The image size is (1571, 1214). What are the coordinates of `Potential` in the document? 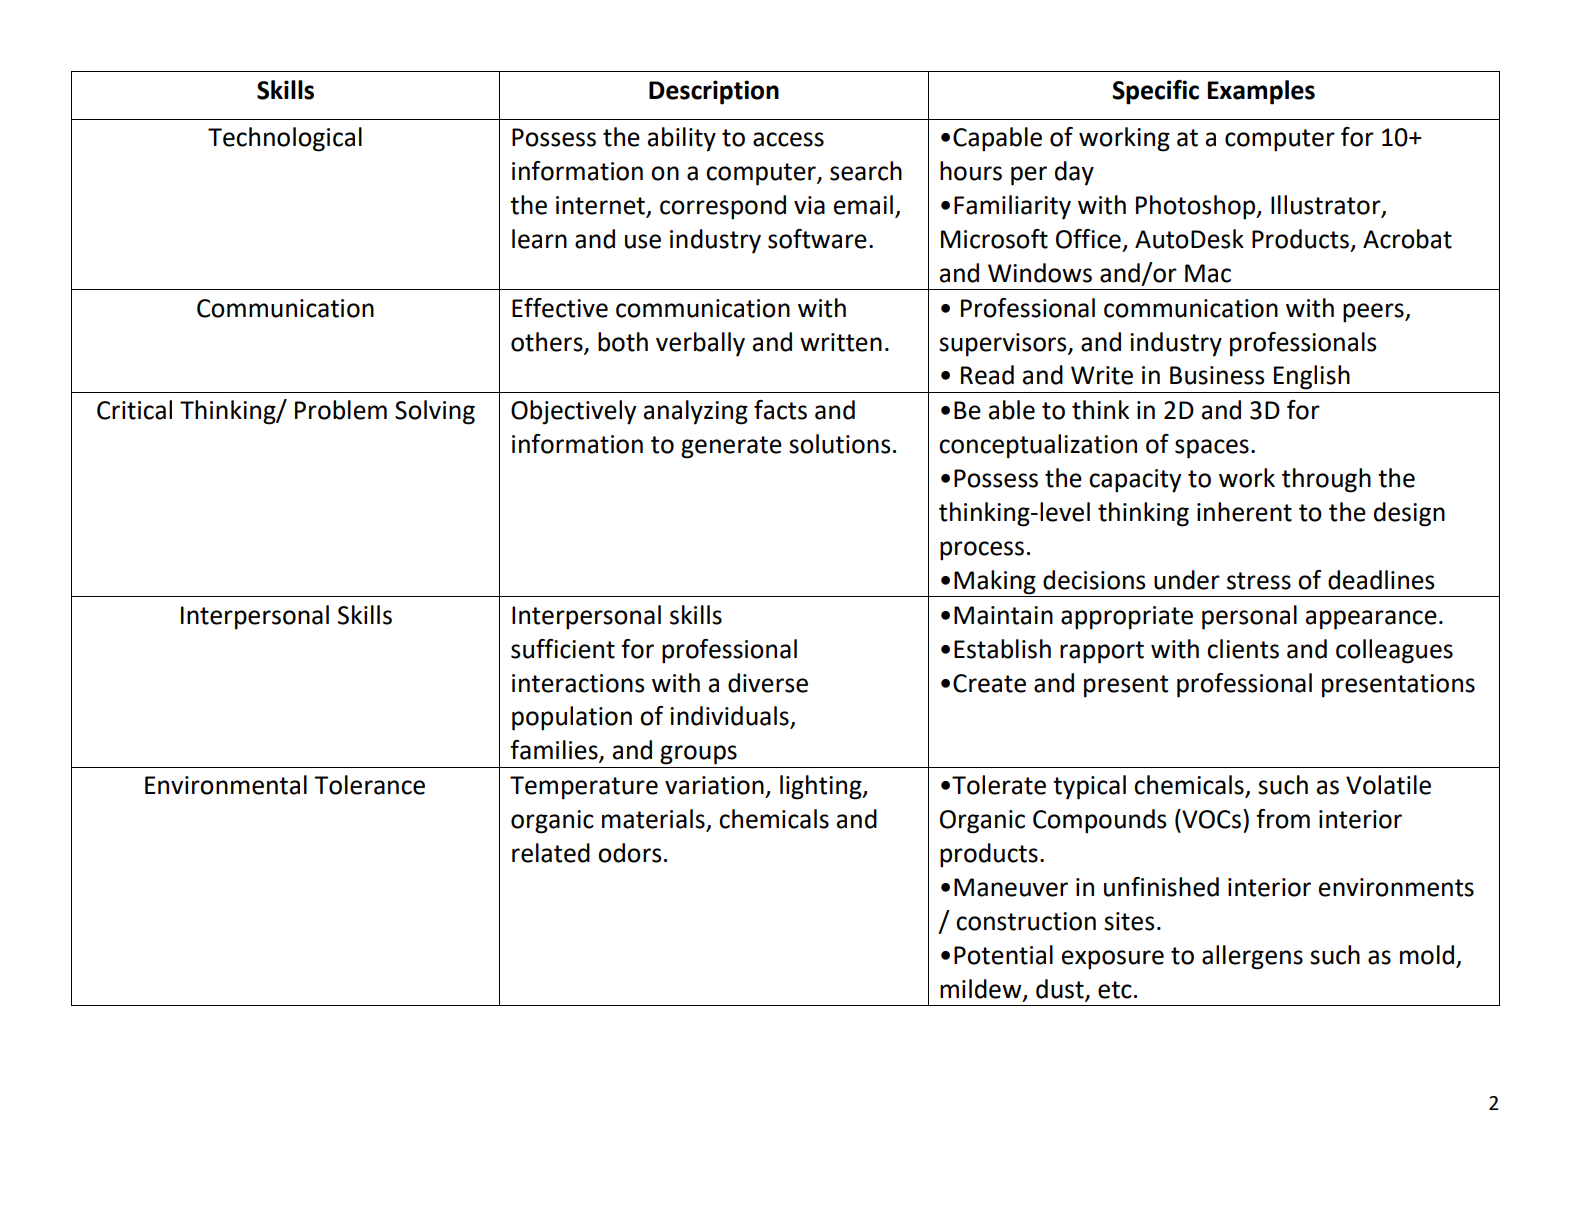 It's located at (1003, 955).
